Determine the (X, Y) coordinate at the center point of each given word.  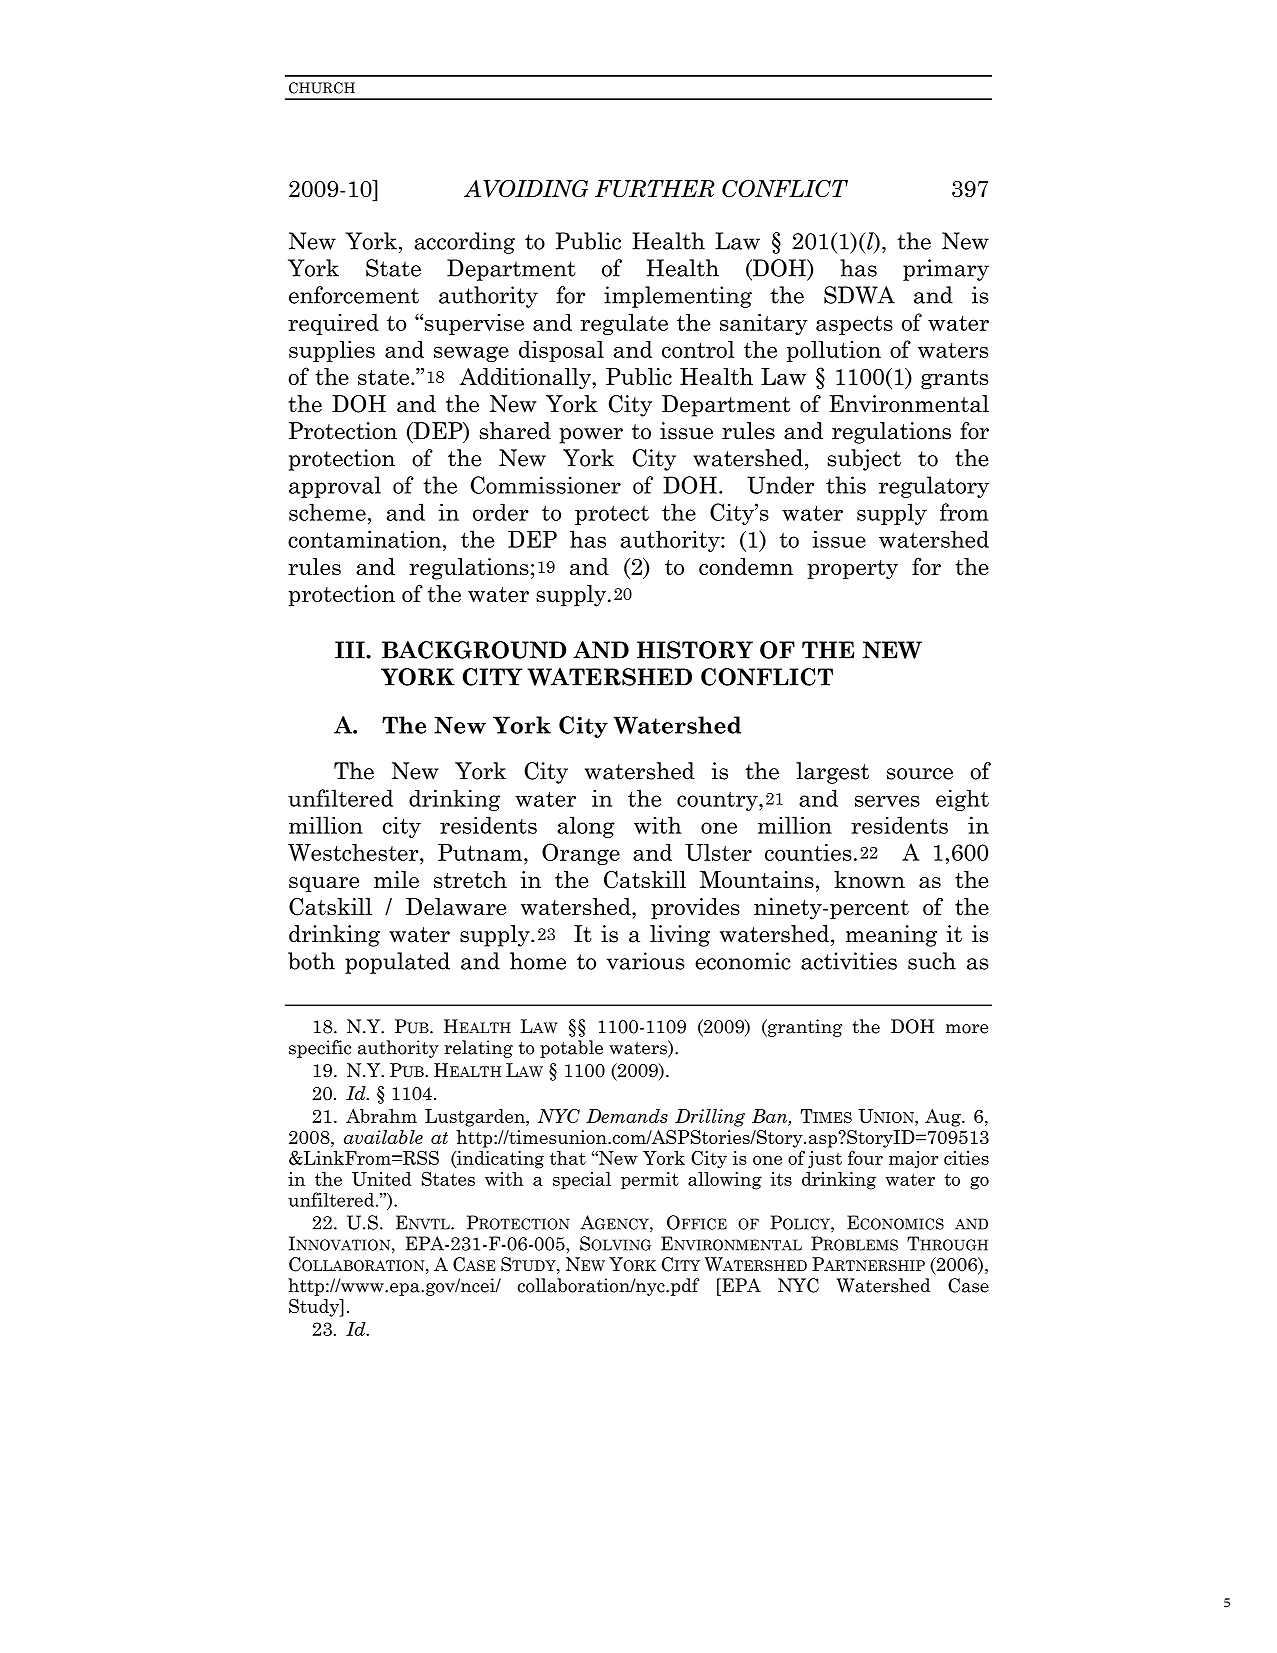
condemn (746, 566)
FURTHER (655, 188)
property (852, 570)
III (351, 650)
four (865, 1157)
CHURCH (322, 88)
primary (946, 270)
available (383, 1137)
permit (650, 1180)
